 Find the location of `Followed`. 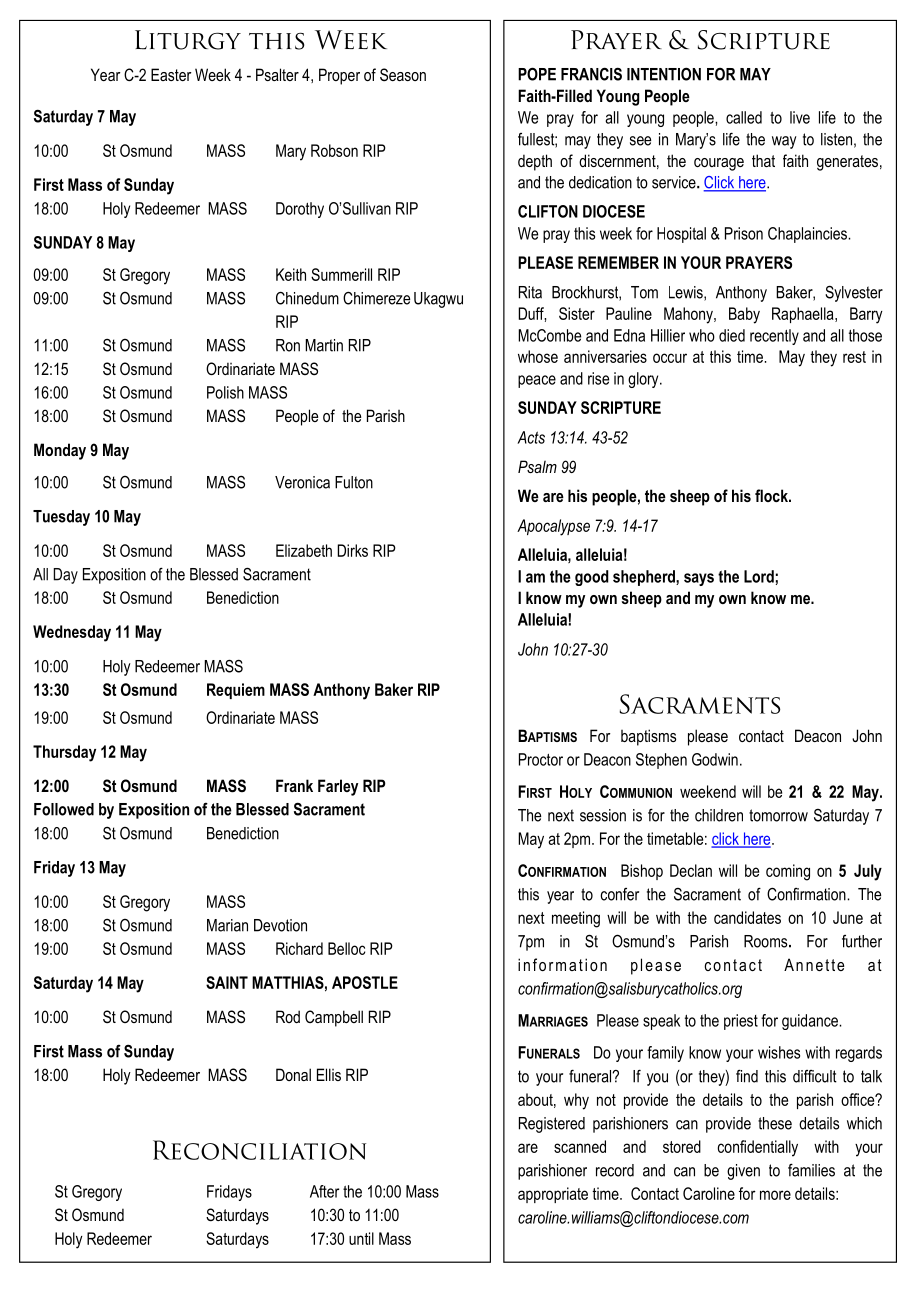

Followed is located at coordinates (64, 809).
